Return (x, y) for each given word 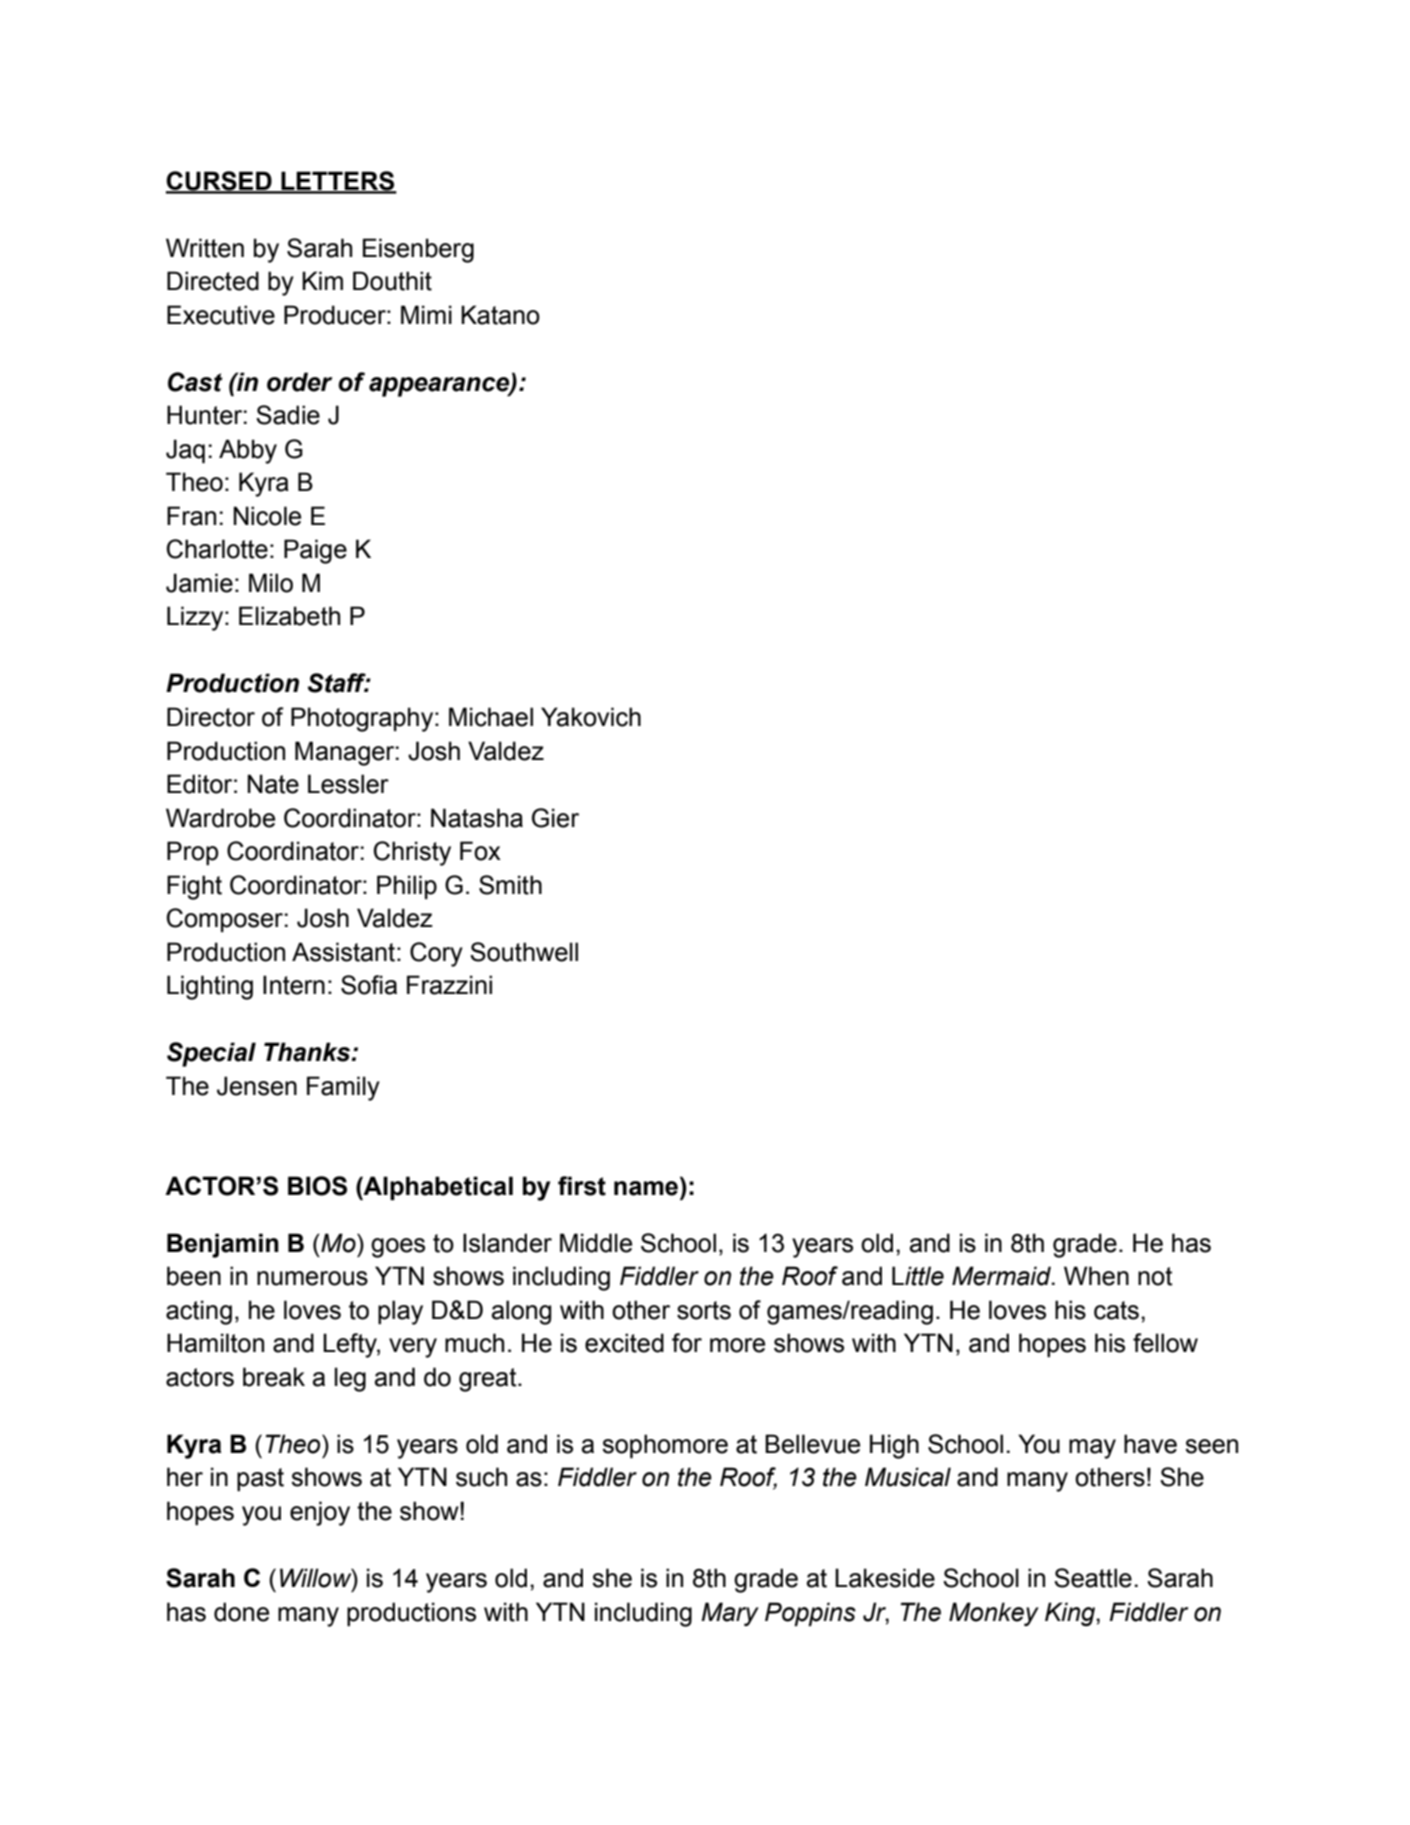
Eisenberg (418, 250)
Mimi (426, 314)
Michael (491, 717)
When (1096, 1276)
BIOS (317, 1186)
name (646, 1188)
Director (211, 717)
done (241, 1612)
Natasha (477, 818)
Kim (322, 280)
